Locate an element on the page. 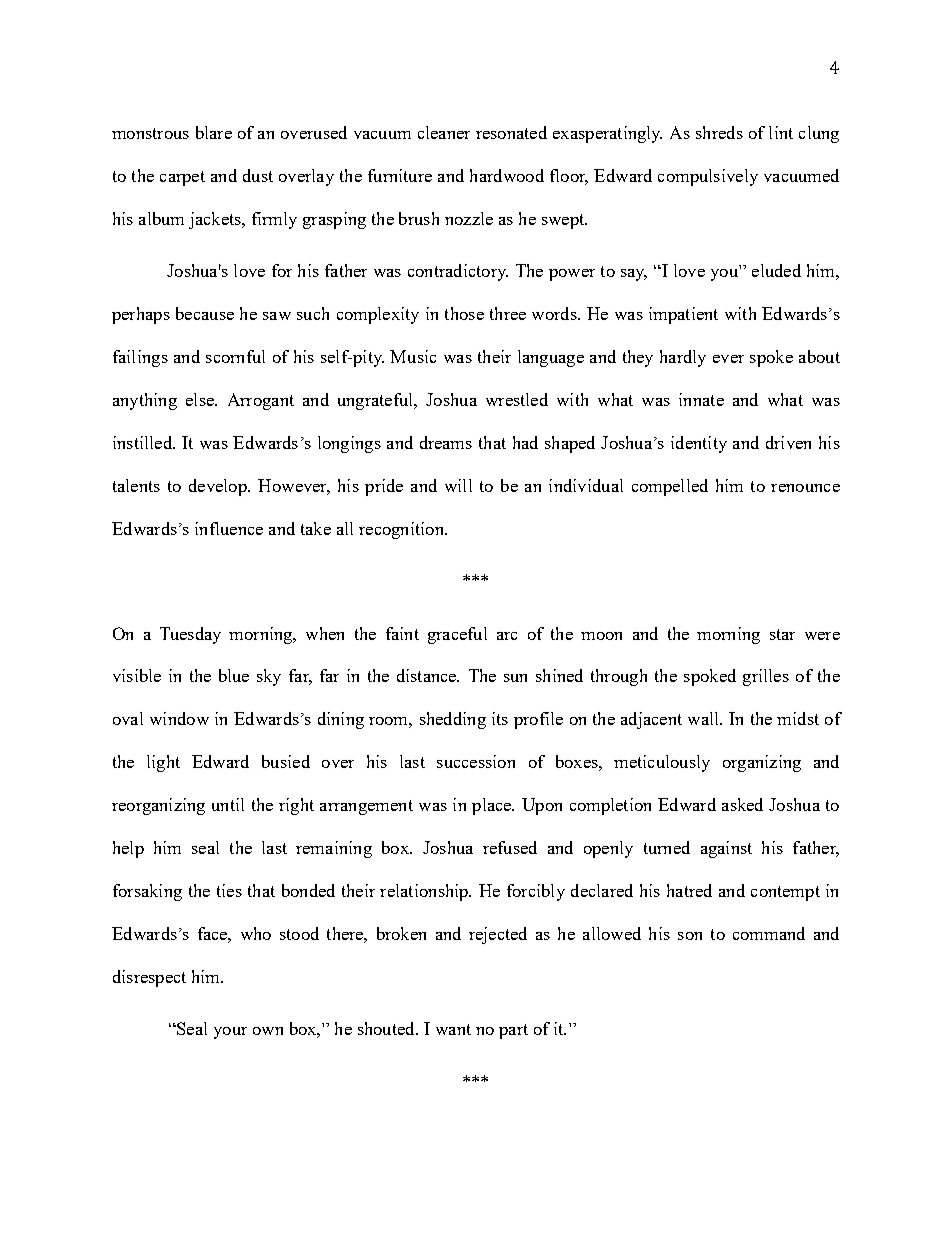 This page has height=1233, width=952. blare is located at coordinates (214, 132).
